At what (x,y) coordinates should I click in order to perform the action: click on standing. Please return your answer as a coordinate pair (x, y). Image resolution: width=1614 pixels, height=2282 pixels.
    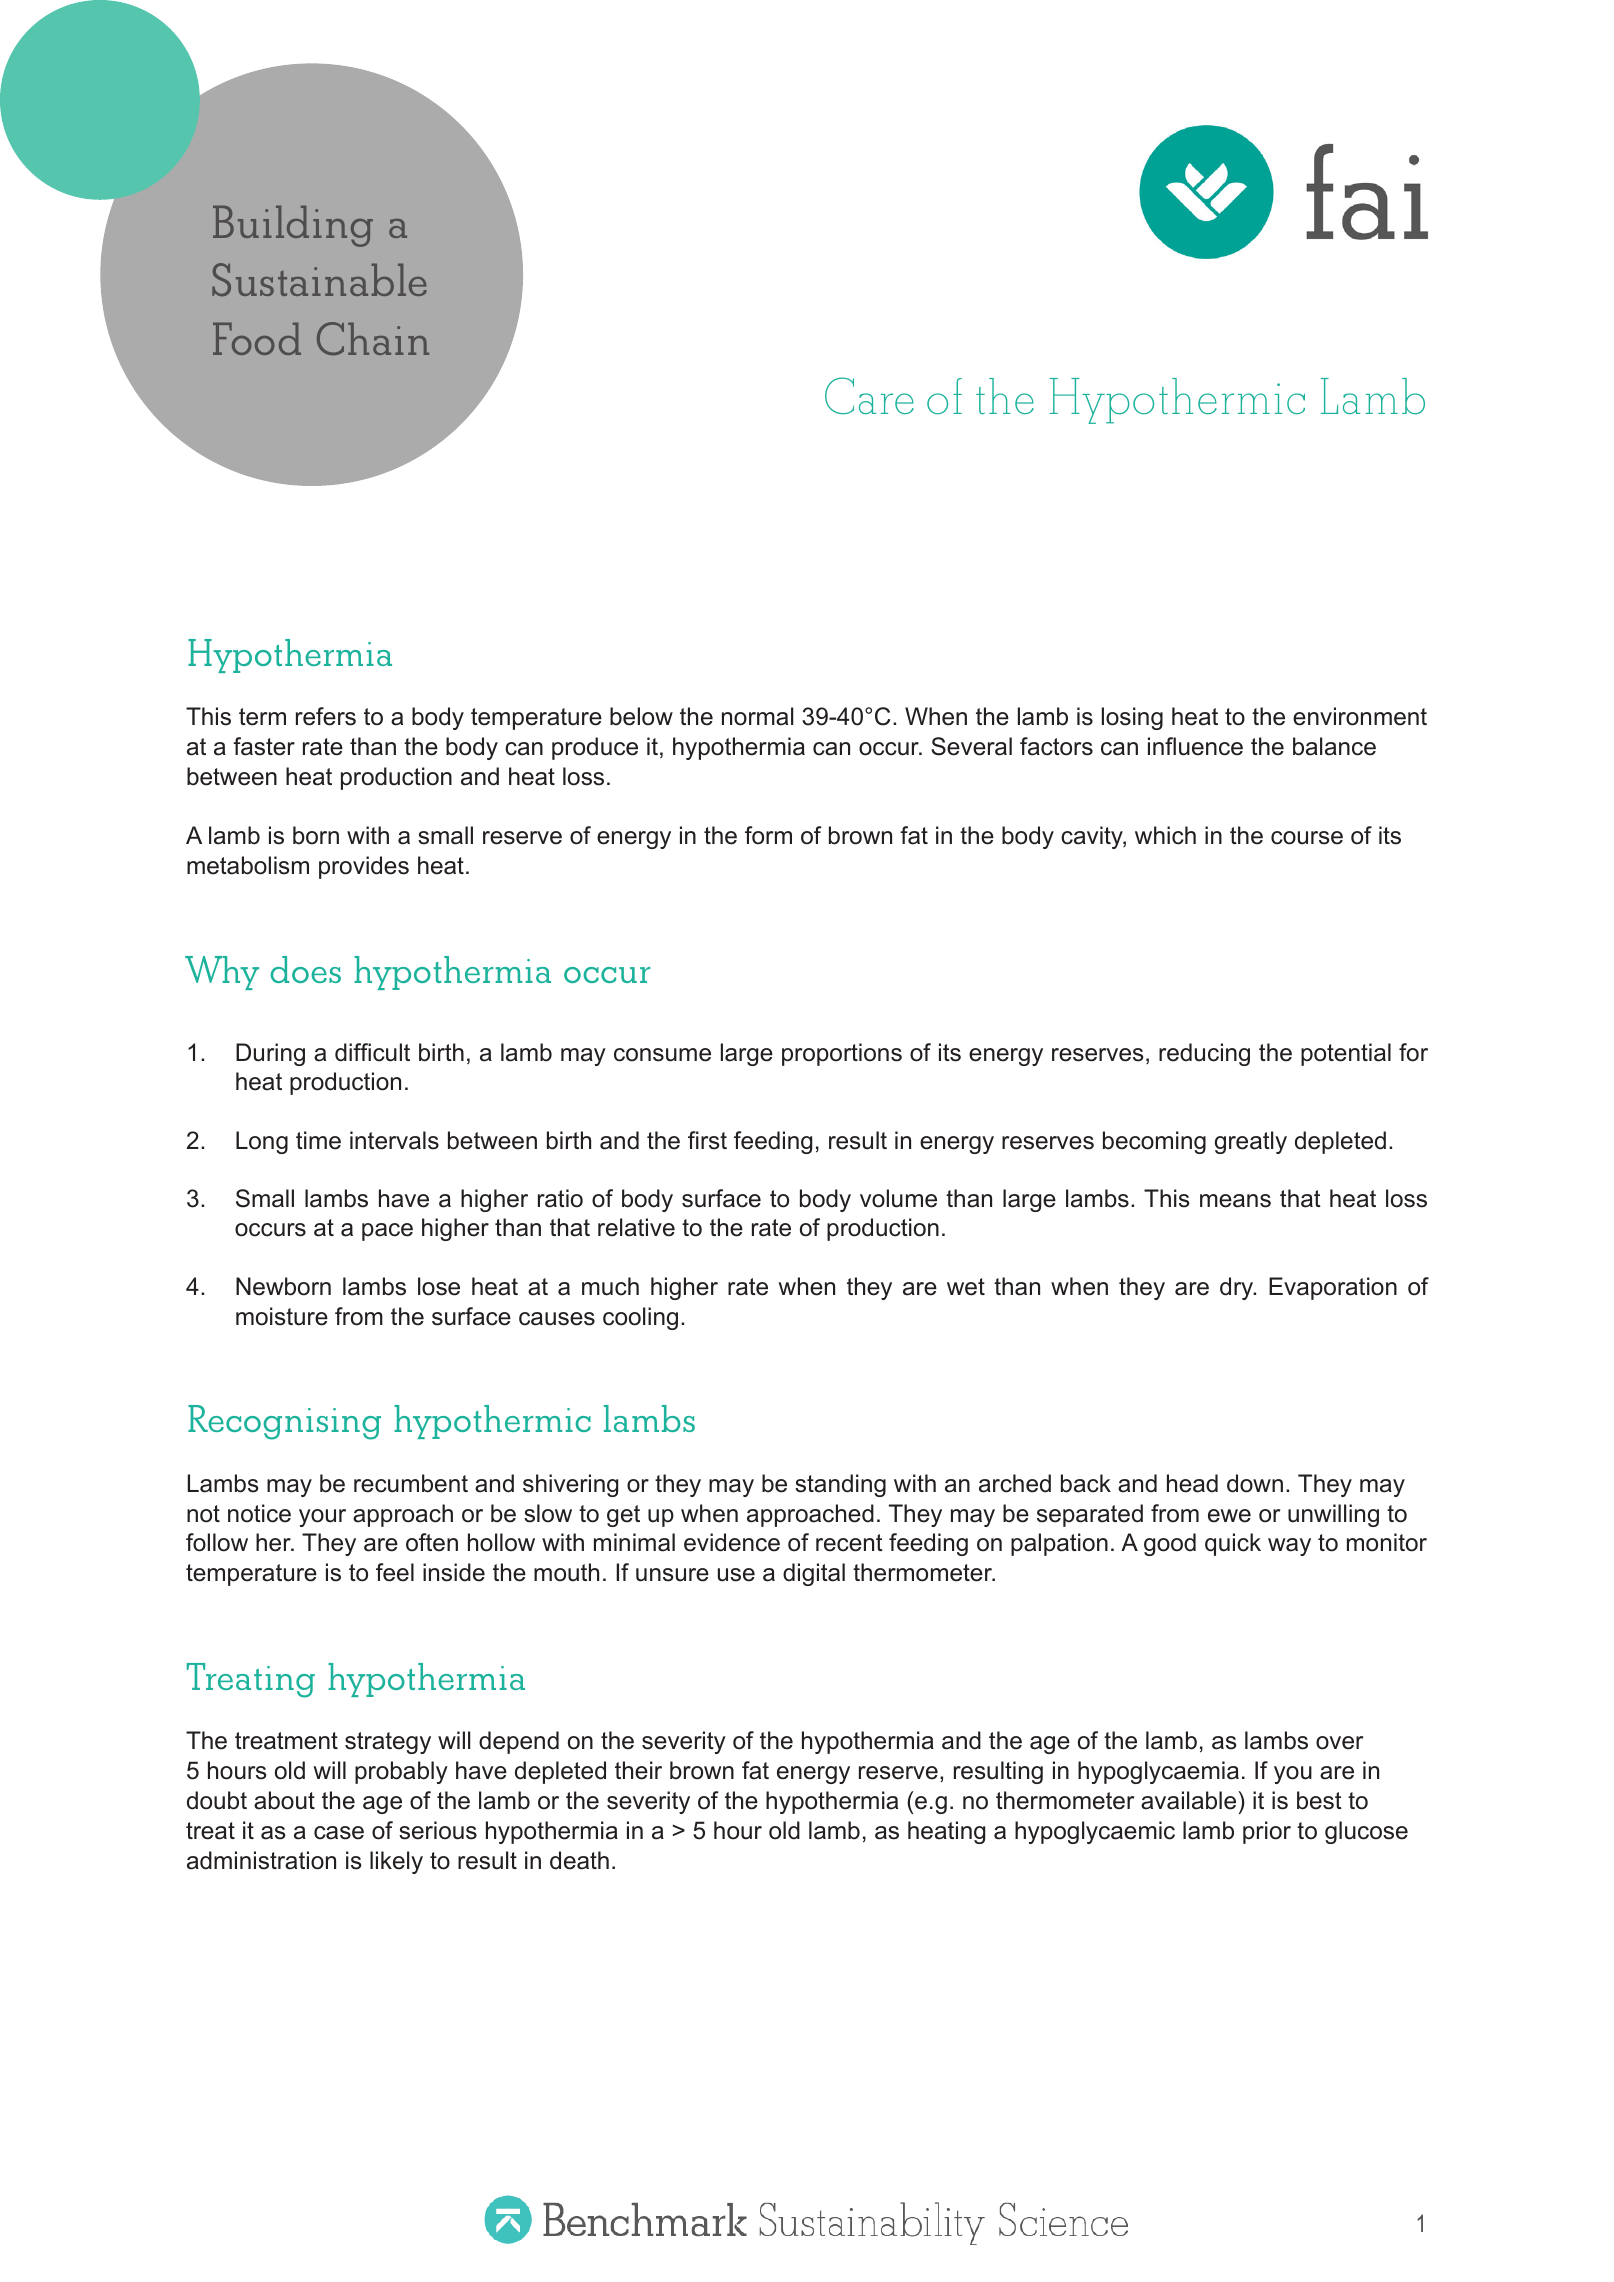
    Looking at the image, I should click on (840, 1485).
